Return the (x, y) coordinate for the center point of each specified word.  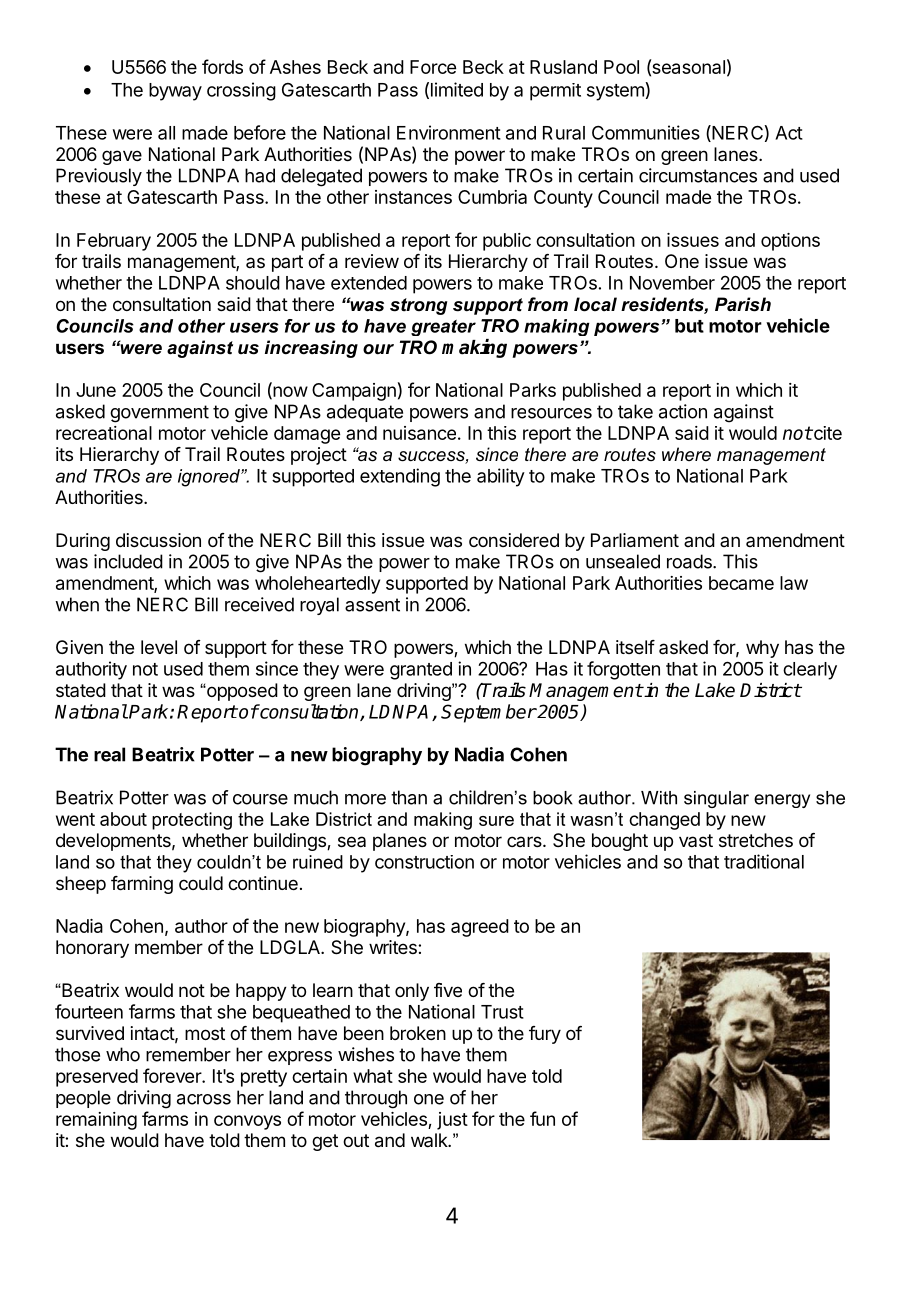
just (452, 1121)
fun (542, 1118)
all (166, 133)
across (204, 1099)
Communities (646, 132)
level (159, 647)
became (741, 583)
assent (372, 605)
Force (433, 67)
